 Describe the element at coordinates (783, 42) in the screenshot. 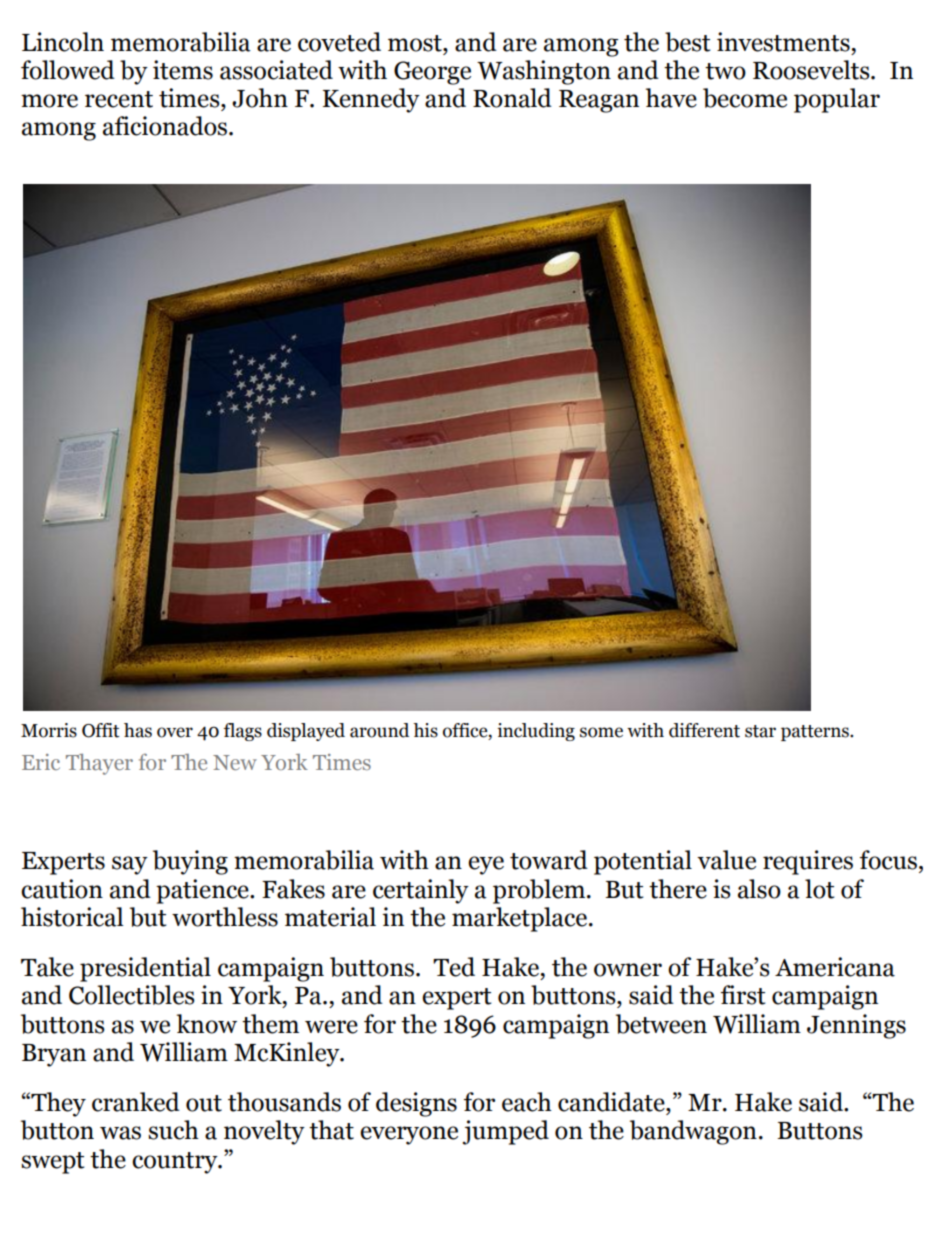

I see `investments` at that location.
